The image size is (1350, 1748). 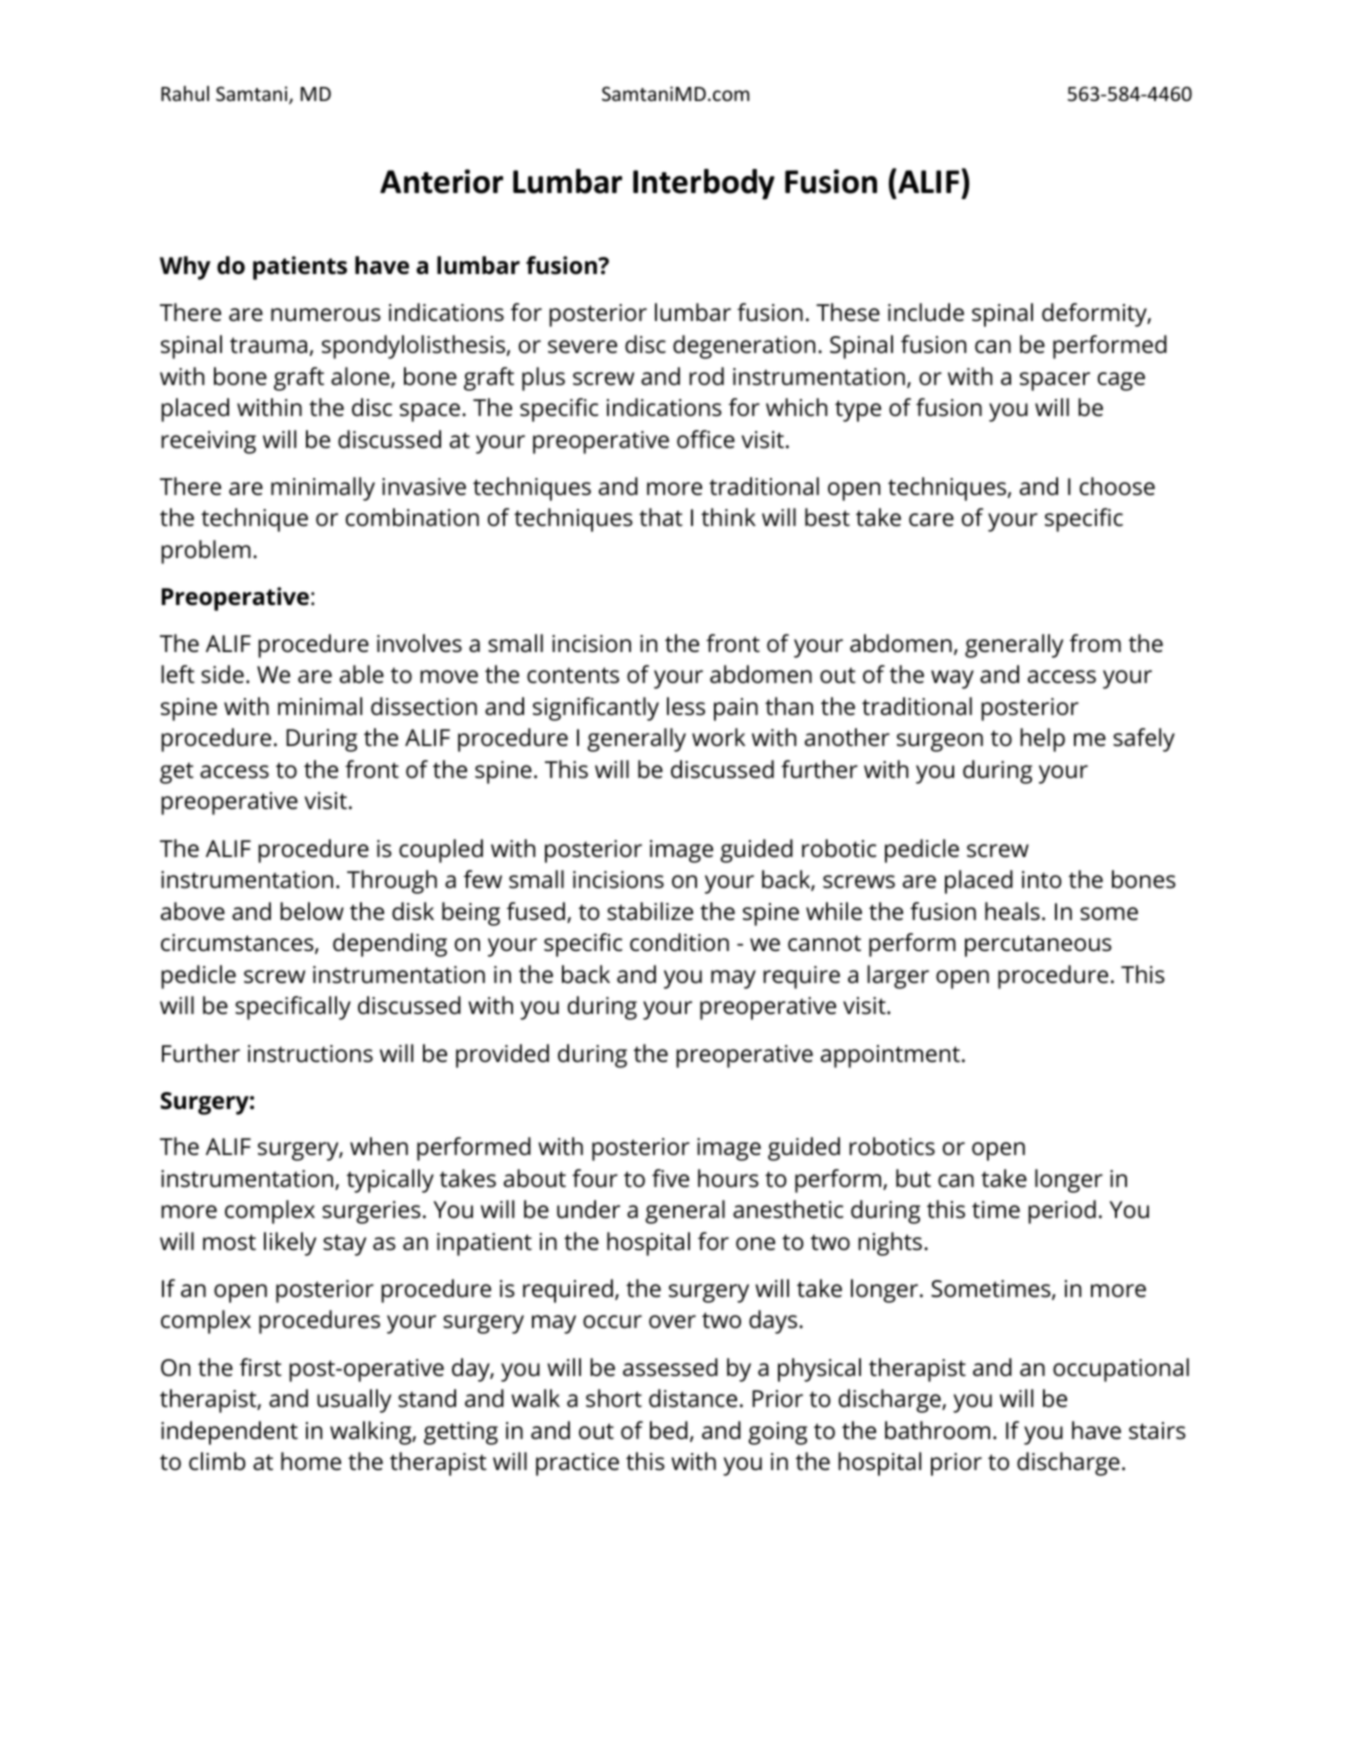 What do you see at coordinates (441, 181) in the document?
I see `Anterior` at bounding box center [441, 181].
